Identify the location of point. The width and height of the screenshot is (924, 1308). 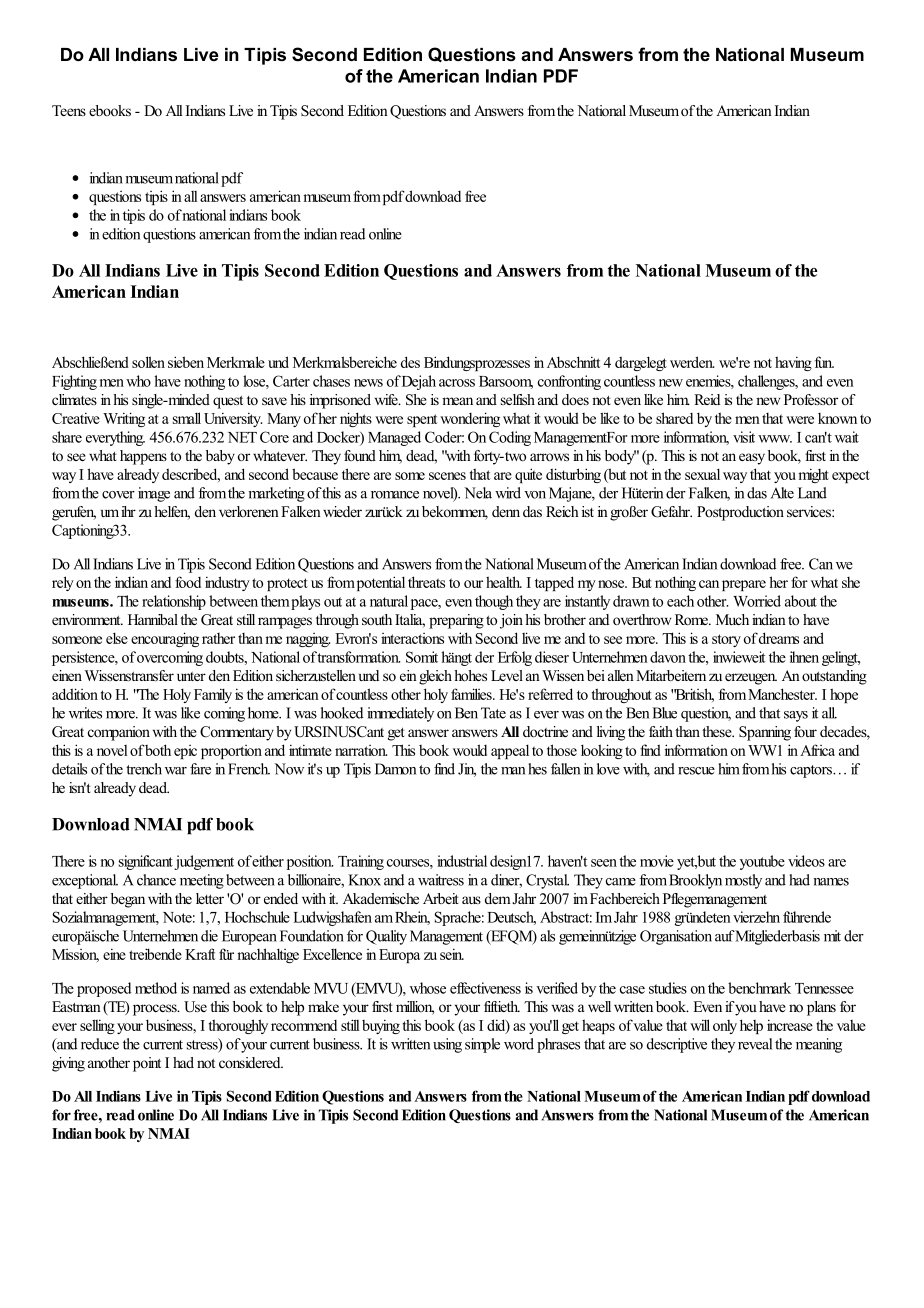
(147, 1064).
